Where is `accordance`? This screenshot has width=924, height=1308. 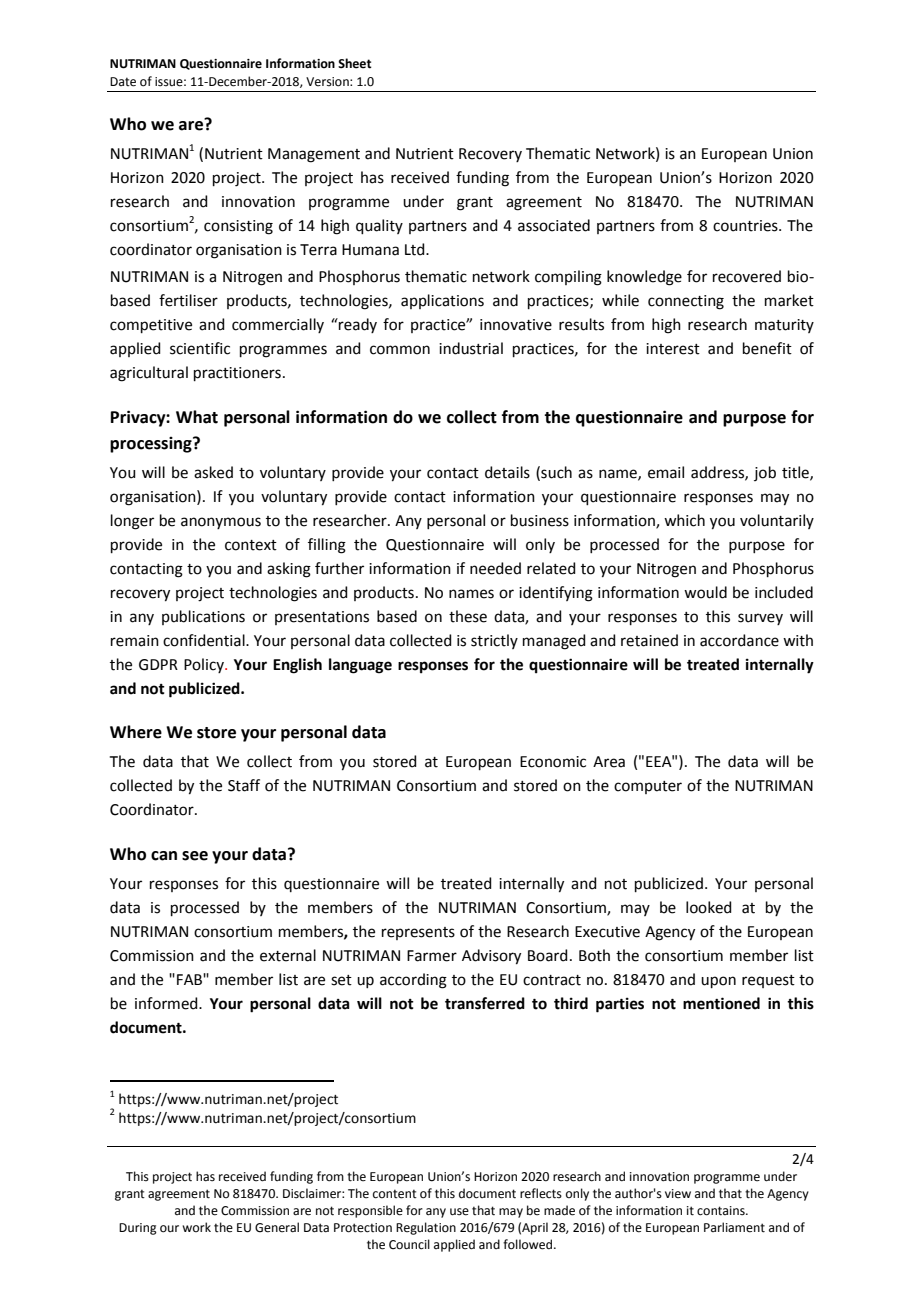
accordance is located at coordinates (739, 640).
